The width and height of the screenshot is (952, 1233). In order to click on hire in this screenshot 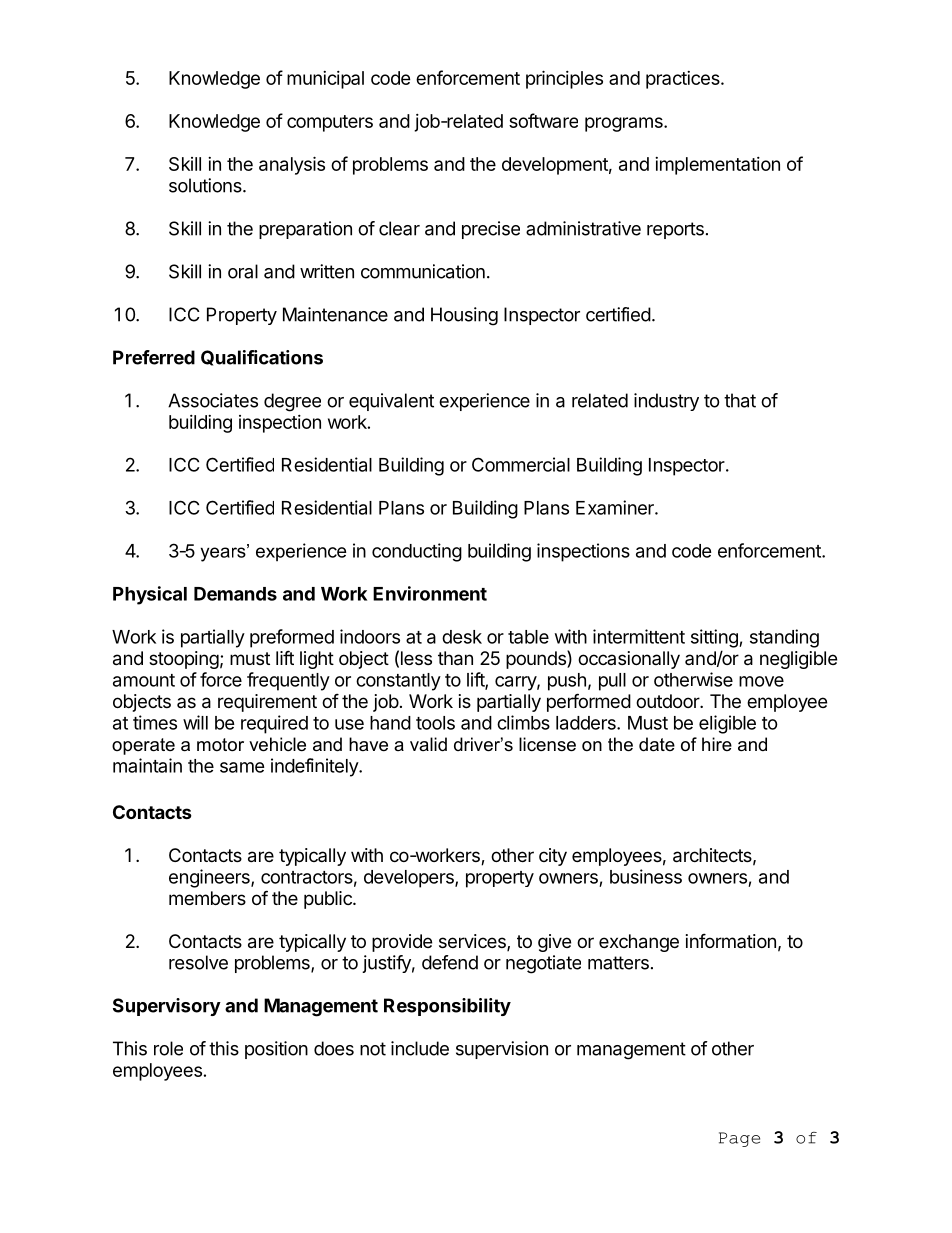, I will do `click(717, 744)`.
